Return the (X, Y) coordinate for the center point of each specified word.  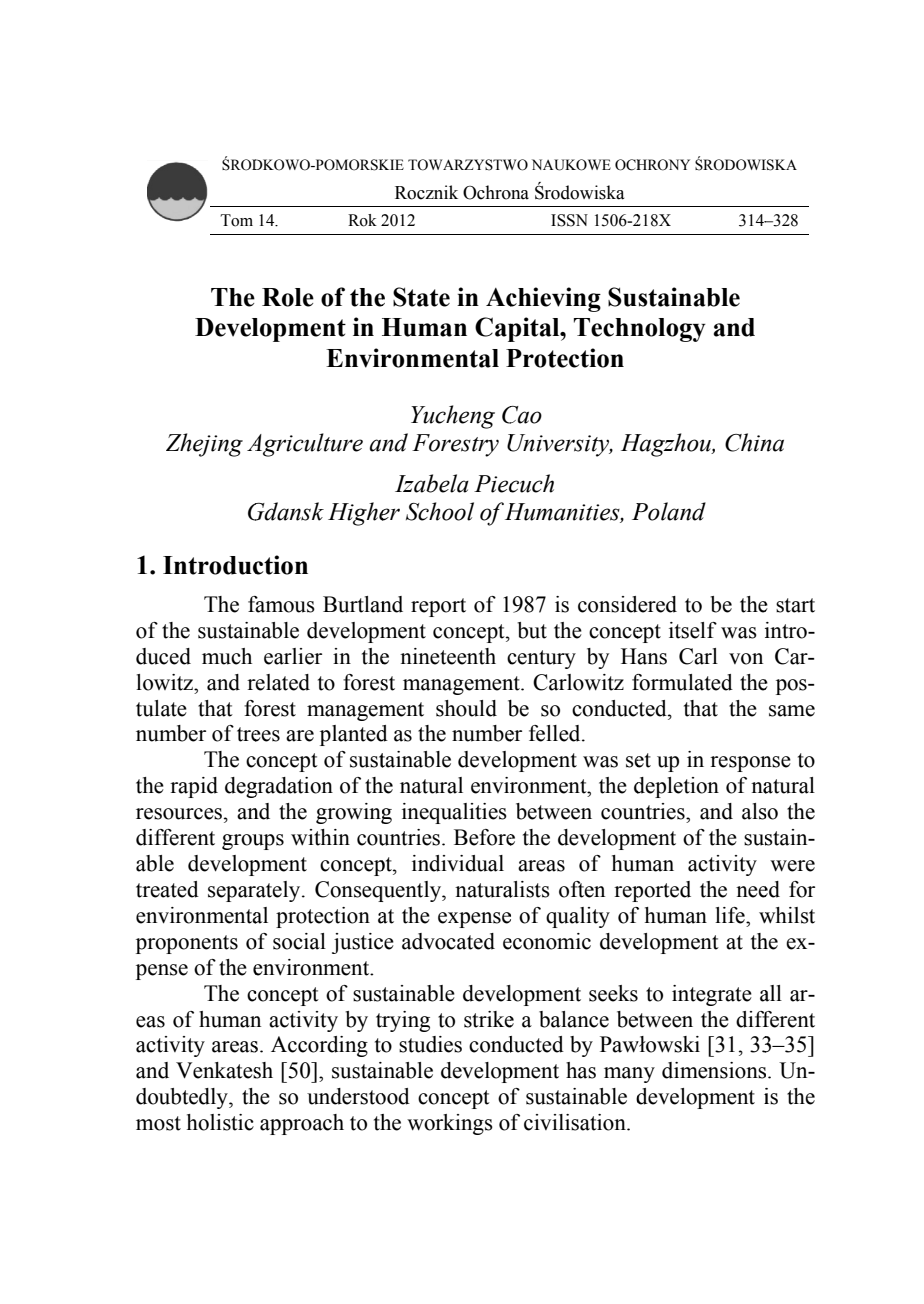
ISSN (569, 220)
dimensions (714, 1070)
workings (450, 1124)
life (731, 915)
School (440, 511)
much (227, 656)
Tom (236, 220)
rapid (194, 787)
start (795, 605)
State (421, 297)
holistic (220, 1122)
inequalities (454, 813)
